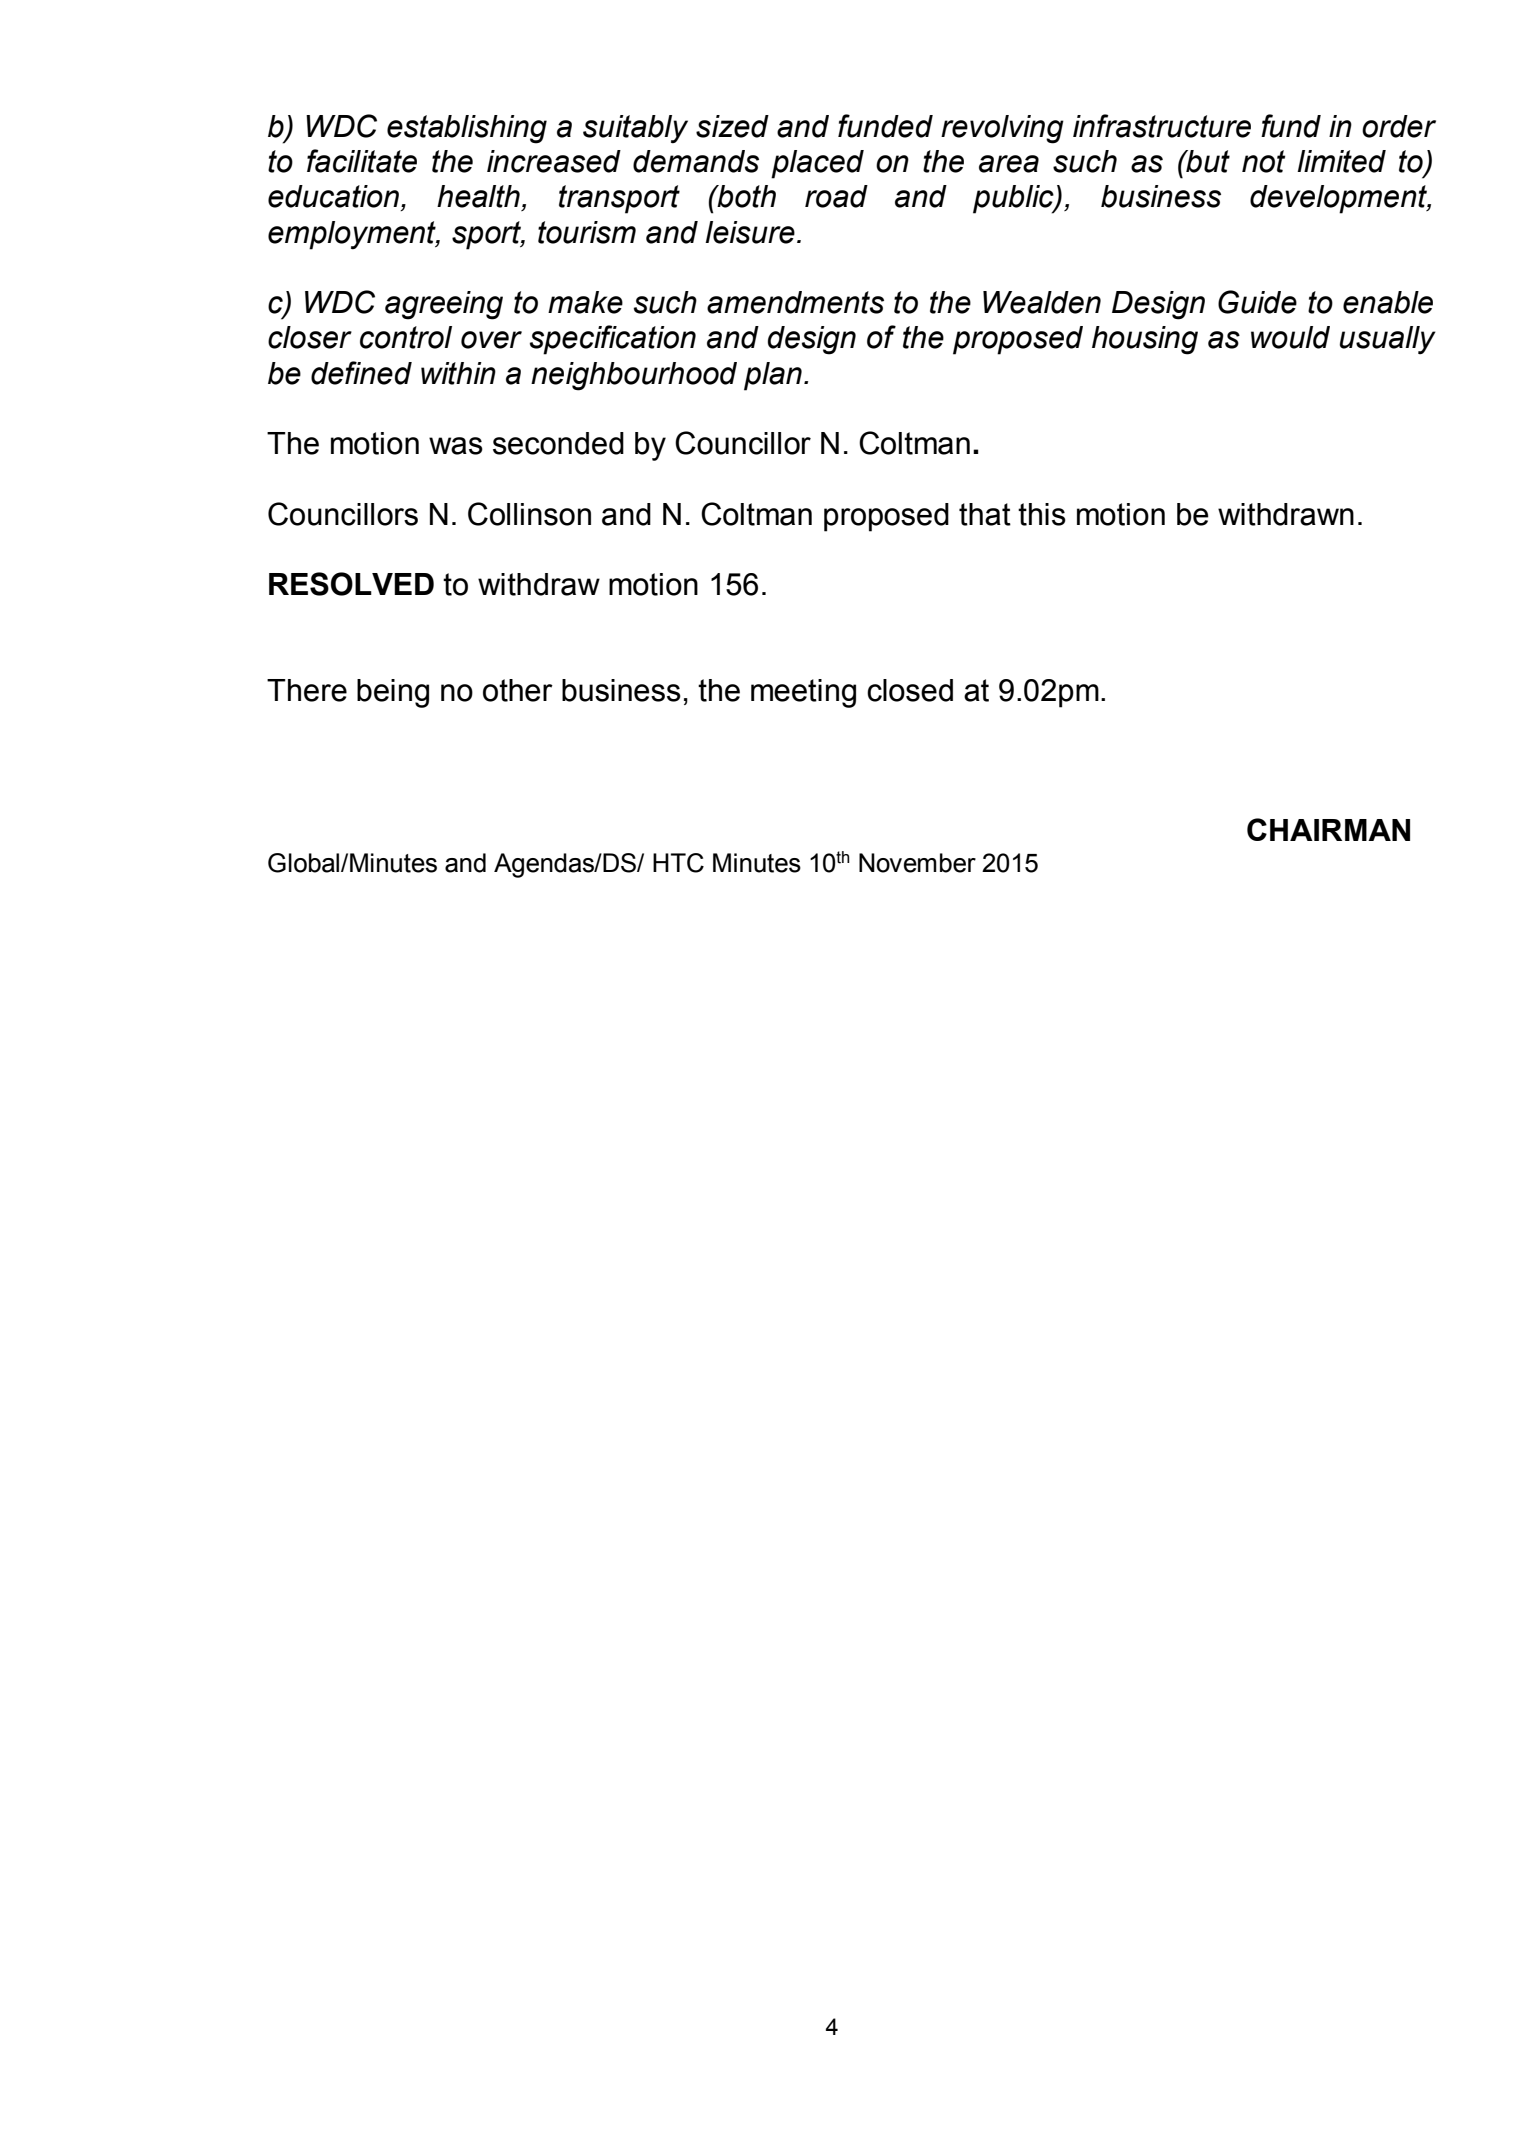  Describe the element at coordinates (910, 690) in the screenshot. I see `closed` at that location.
